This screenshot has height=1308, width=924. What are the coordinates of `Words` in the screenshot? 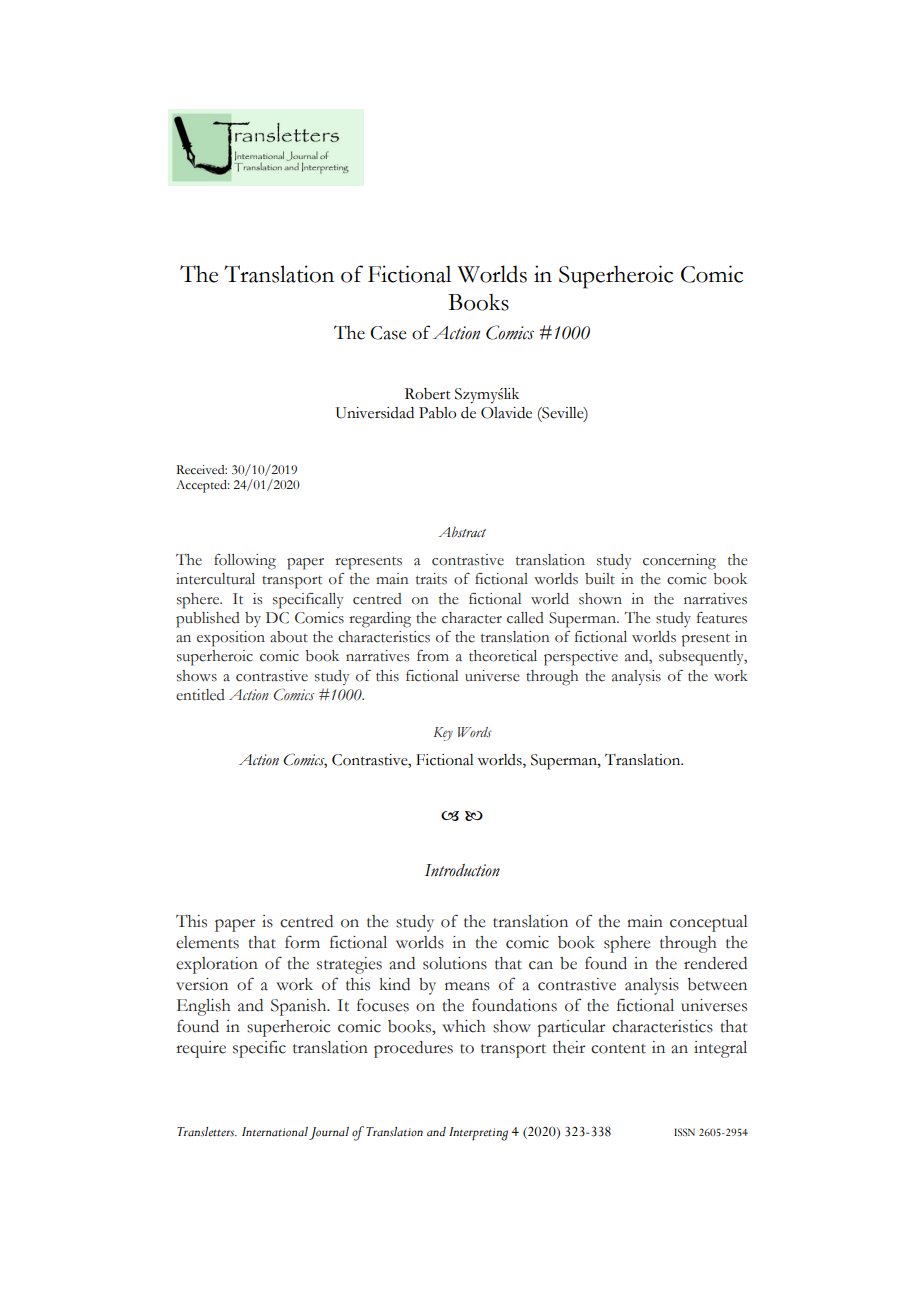 It's located at (475, 732).
